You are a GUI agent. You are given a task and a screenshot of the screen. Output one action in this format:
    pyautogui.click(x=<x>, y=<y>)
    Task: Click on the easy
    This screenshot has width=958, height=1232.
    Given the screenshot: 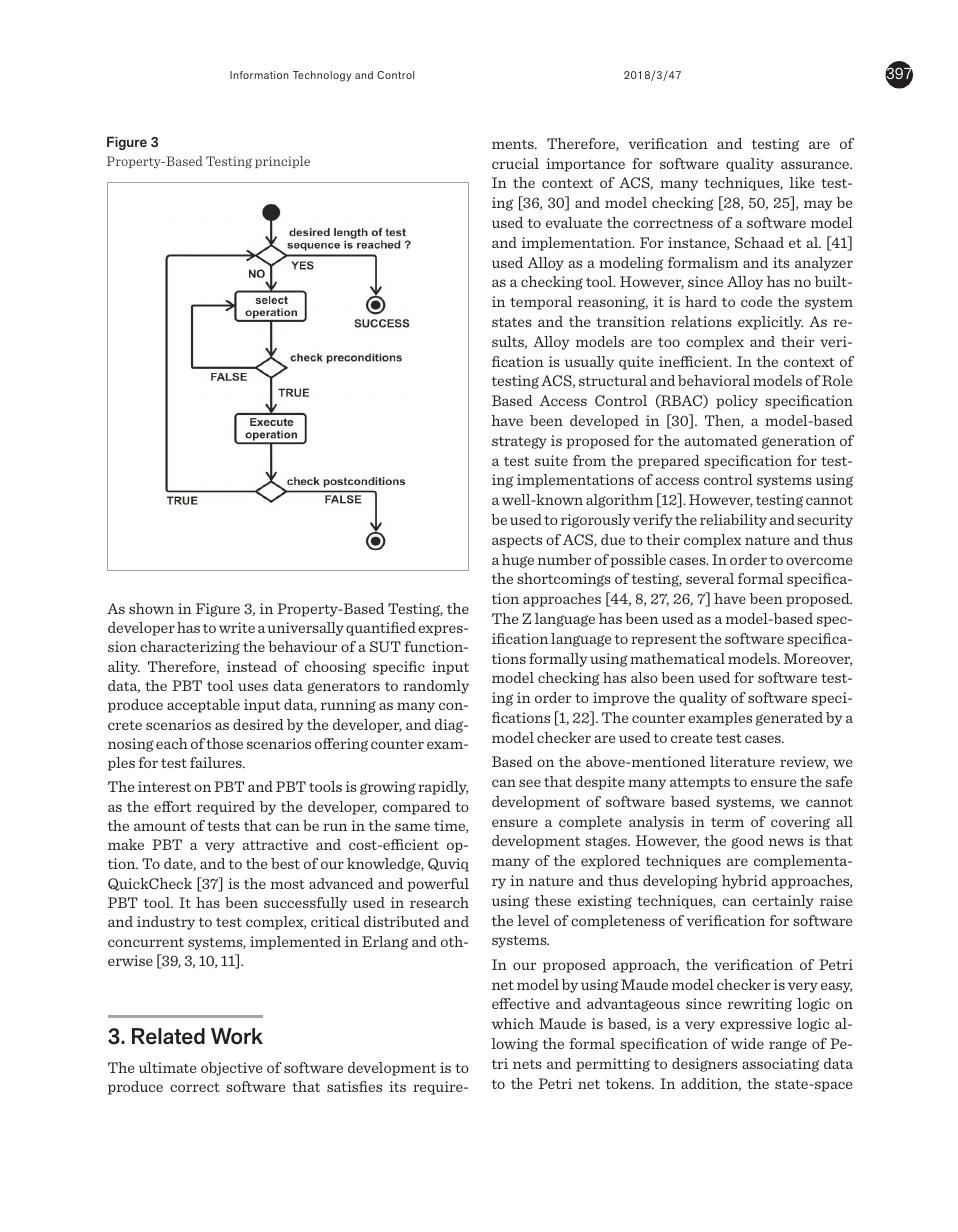 What is the action you would take?
    pyautogui.click(x=836, y=987)
